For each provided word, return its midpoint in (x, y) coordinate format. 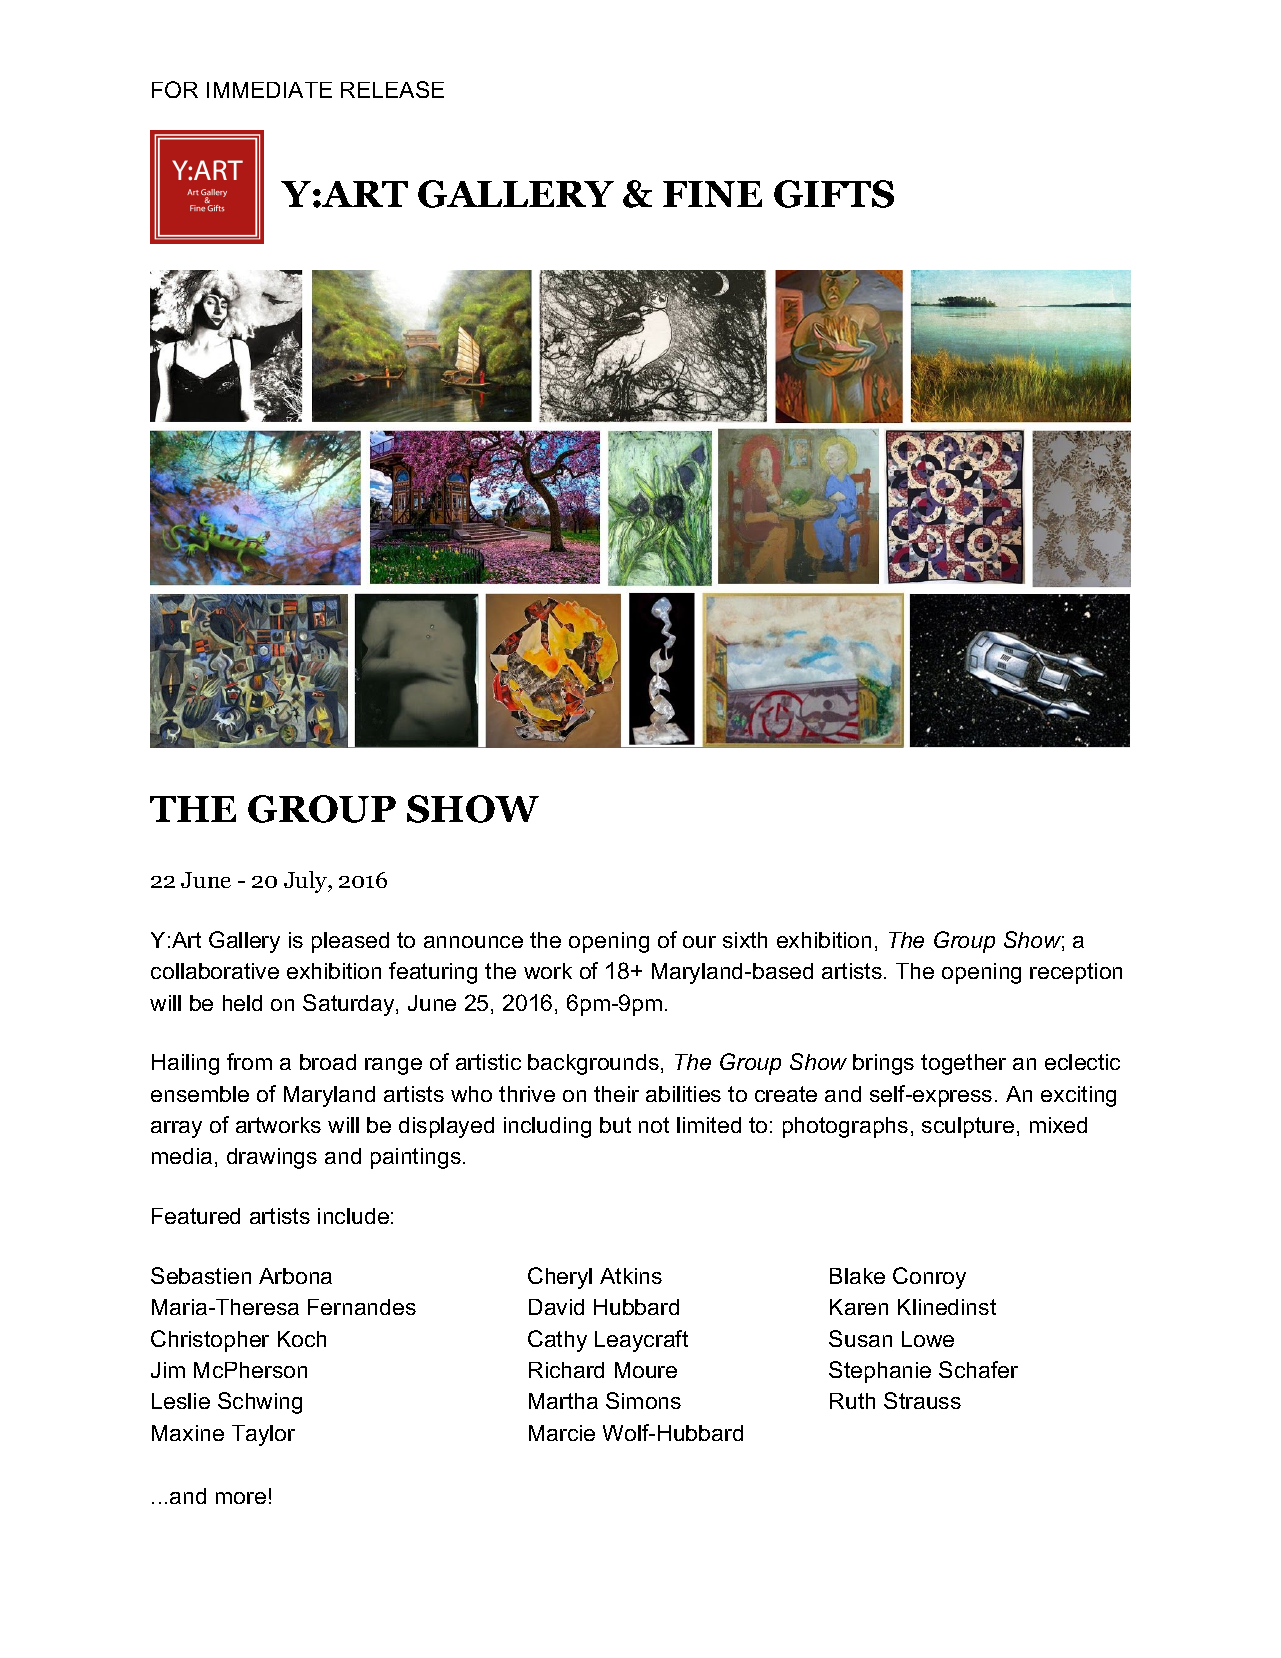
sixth (745, 940)
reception (1076, 973)
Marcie (562, 1433)
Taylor (263, 1435)
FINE (712, 194)
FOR (175, 89)
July (307, 882)
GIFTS (834, 194)
